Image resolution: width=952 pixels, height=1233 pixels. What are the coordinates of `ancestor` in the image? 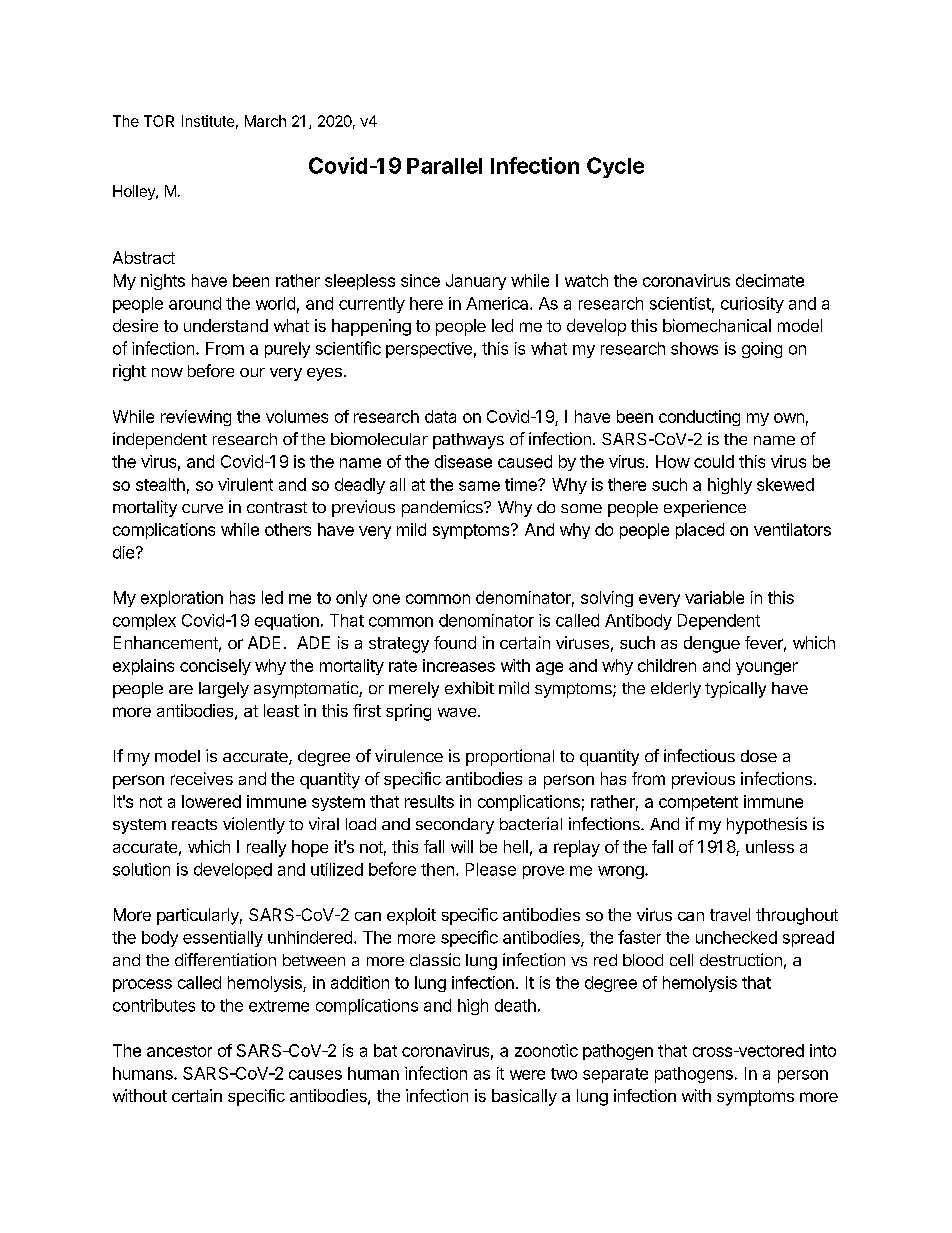 It's located at (179, 1051).
